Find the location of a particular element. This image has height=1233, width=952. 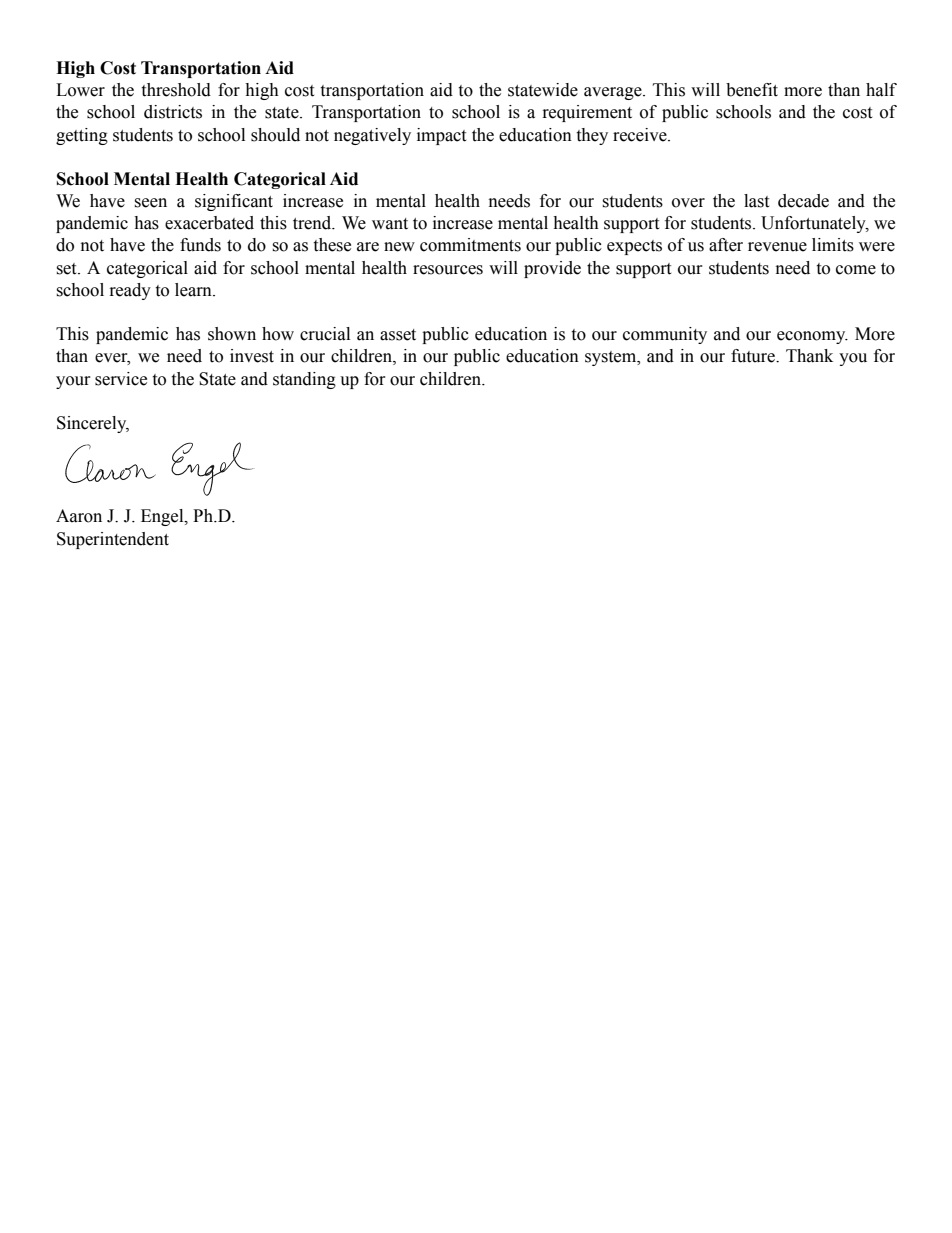

service is located at coordinates (121, 379).
